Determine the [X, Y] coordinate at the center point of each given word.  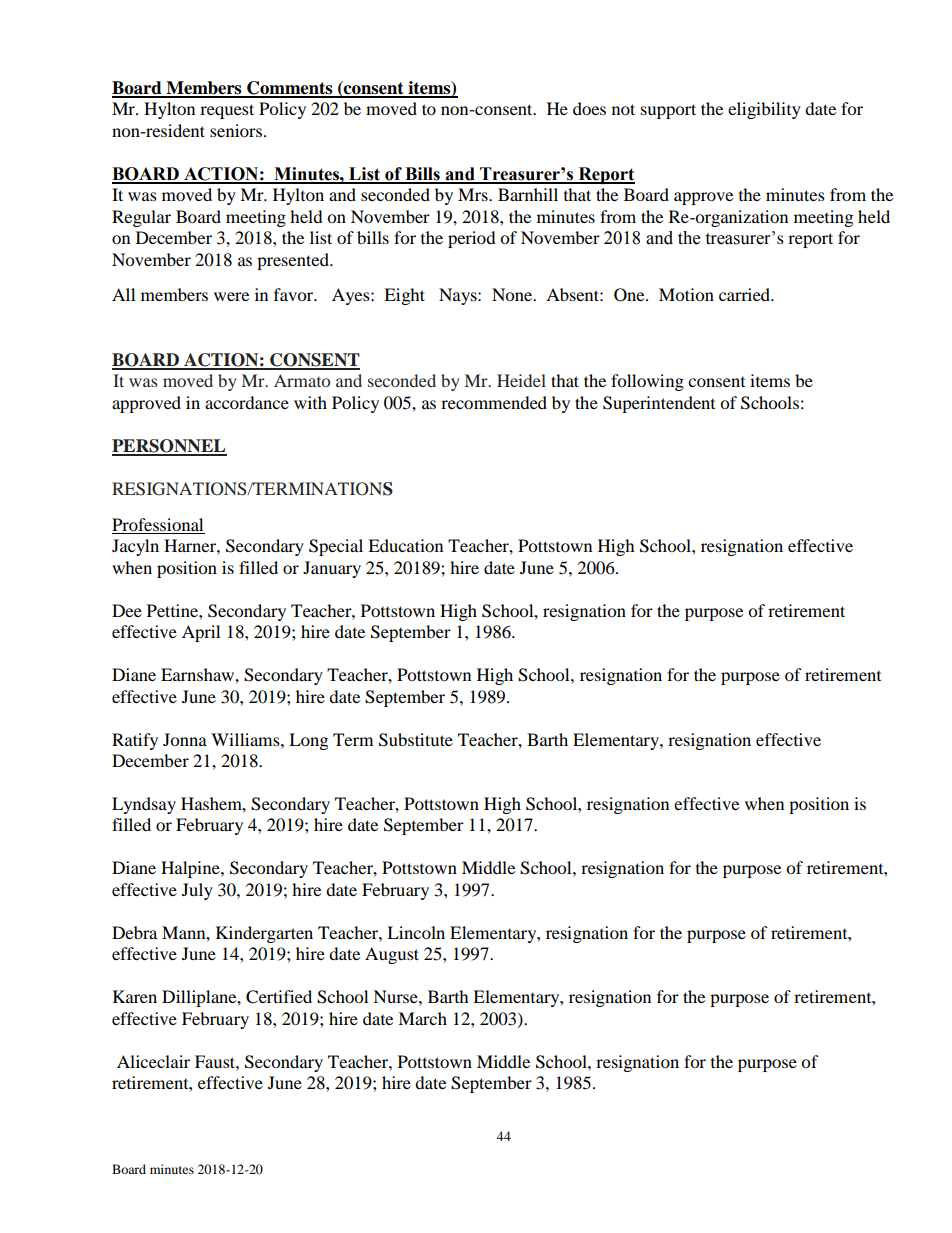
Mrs [474, 194]
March [422, 1018]
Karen [135, 996]
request [227, 111]
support [668, 111]
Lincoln [416, 932]
